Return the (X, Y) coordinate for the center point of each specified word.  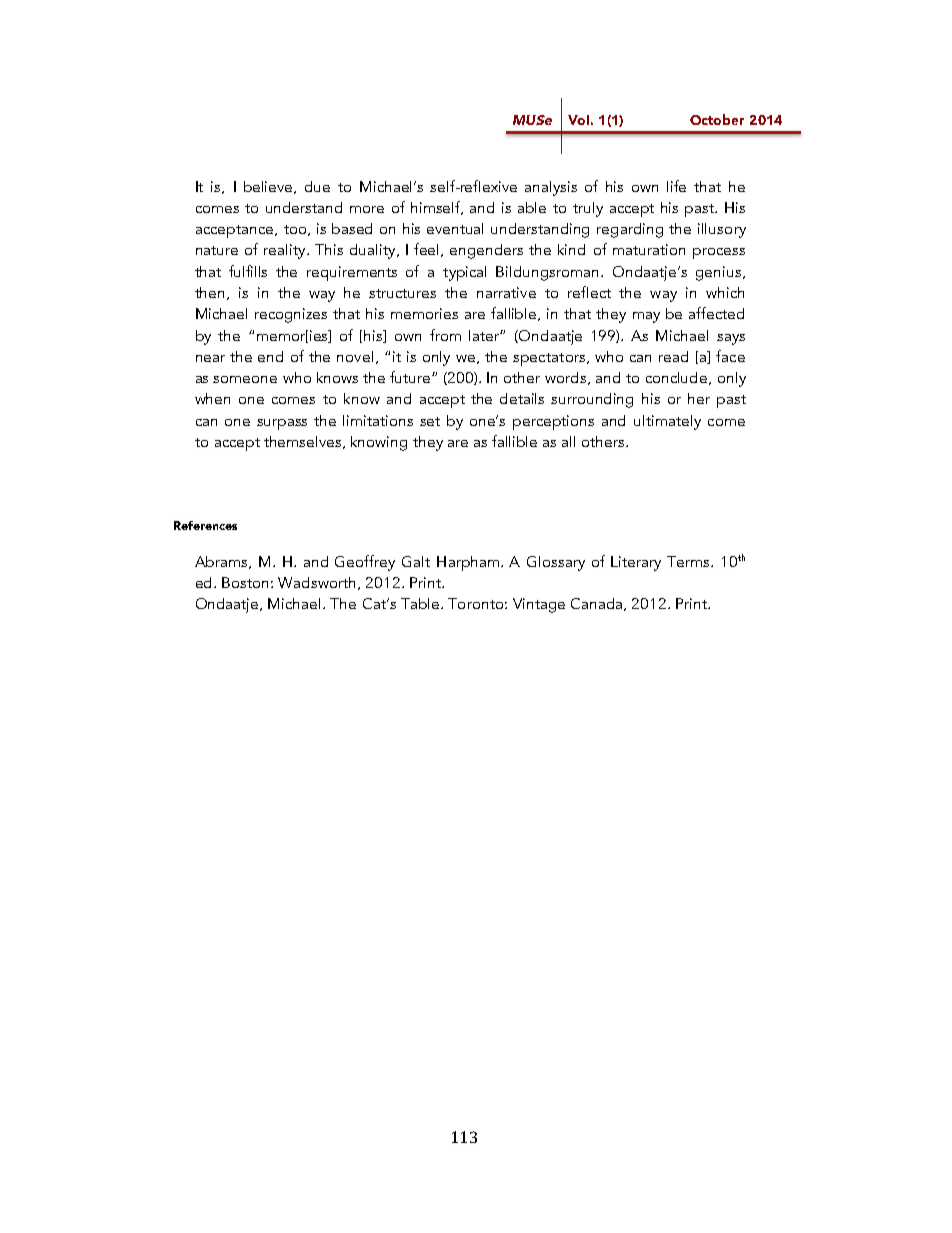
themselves (304, 442)
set (430, 421)
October (717, 119)
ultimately (667, 422)
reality (286, 251)
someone (245, 379)
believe (269, 187)
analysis (551, 188)
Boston (245, 582)
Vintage (539, 605)
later (486, 335)
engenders (486, 251)
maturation (649, 249)
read (673, 356)
